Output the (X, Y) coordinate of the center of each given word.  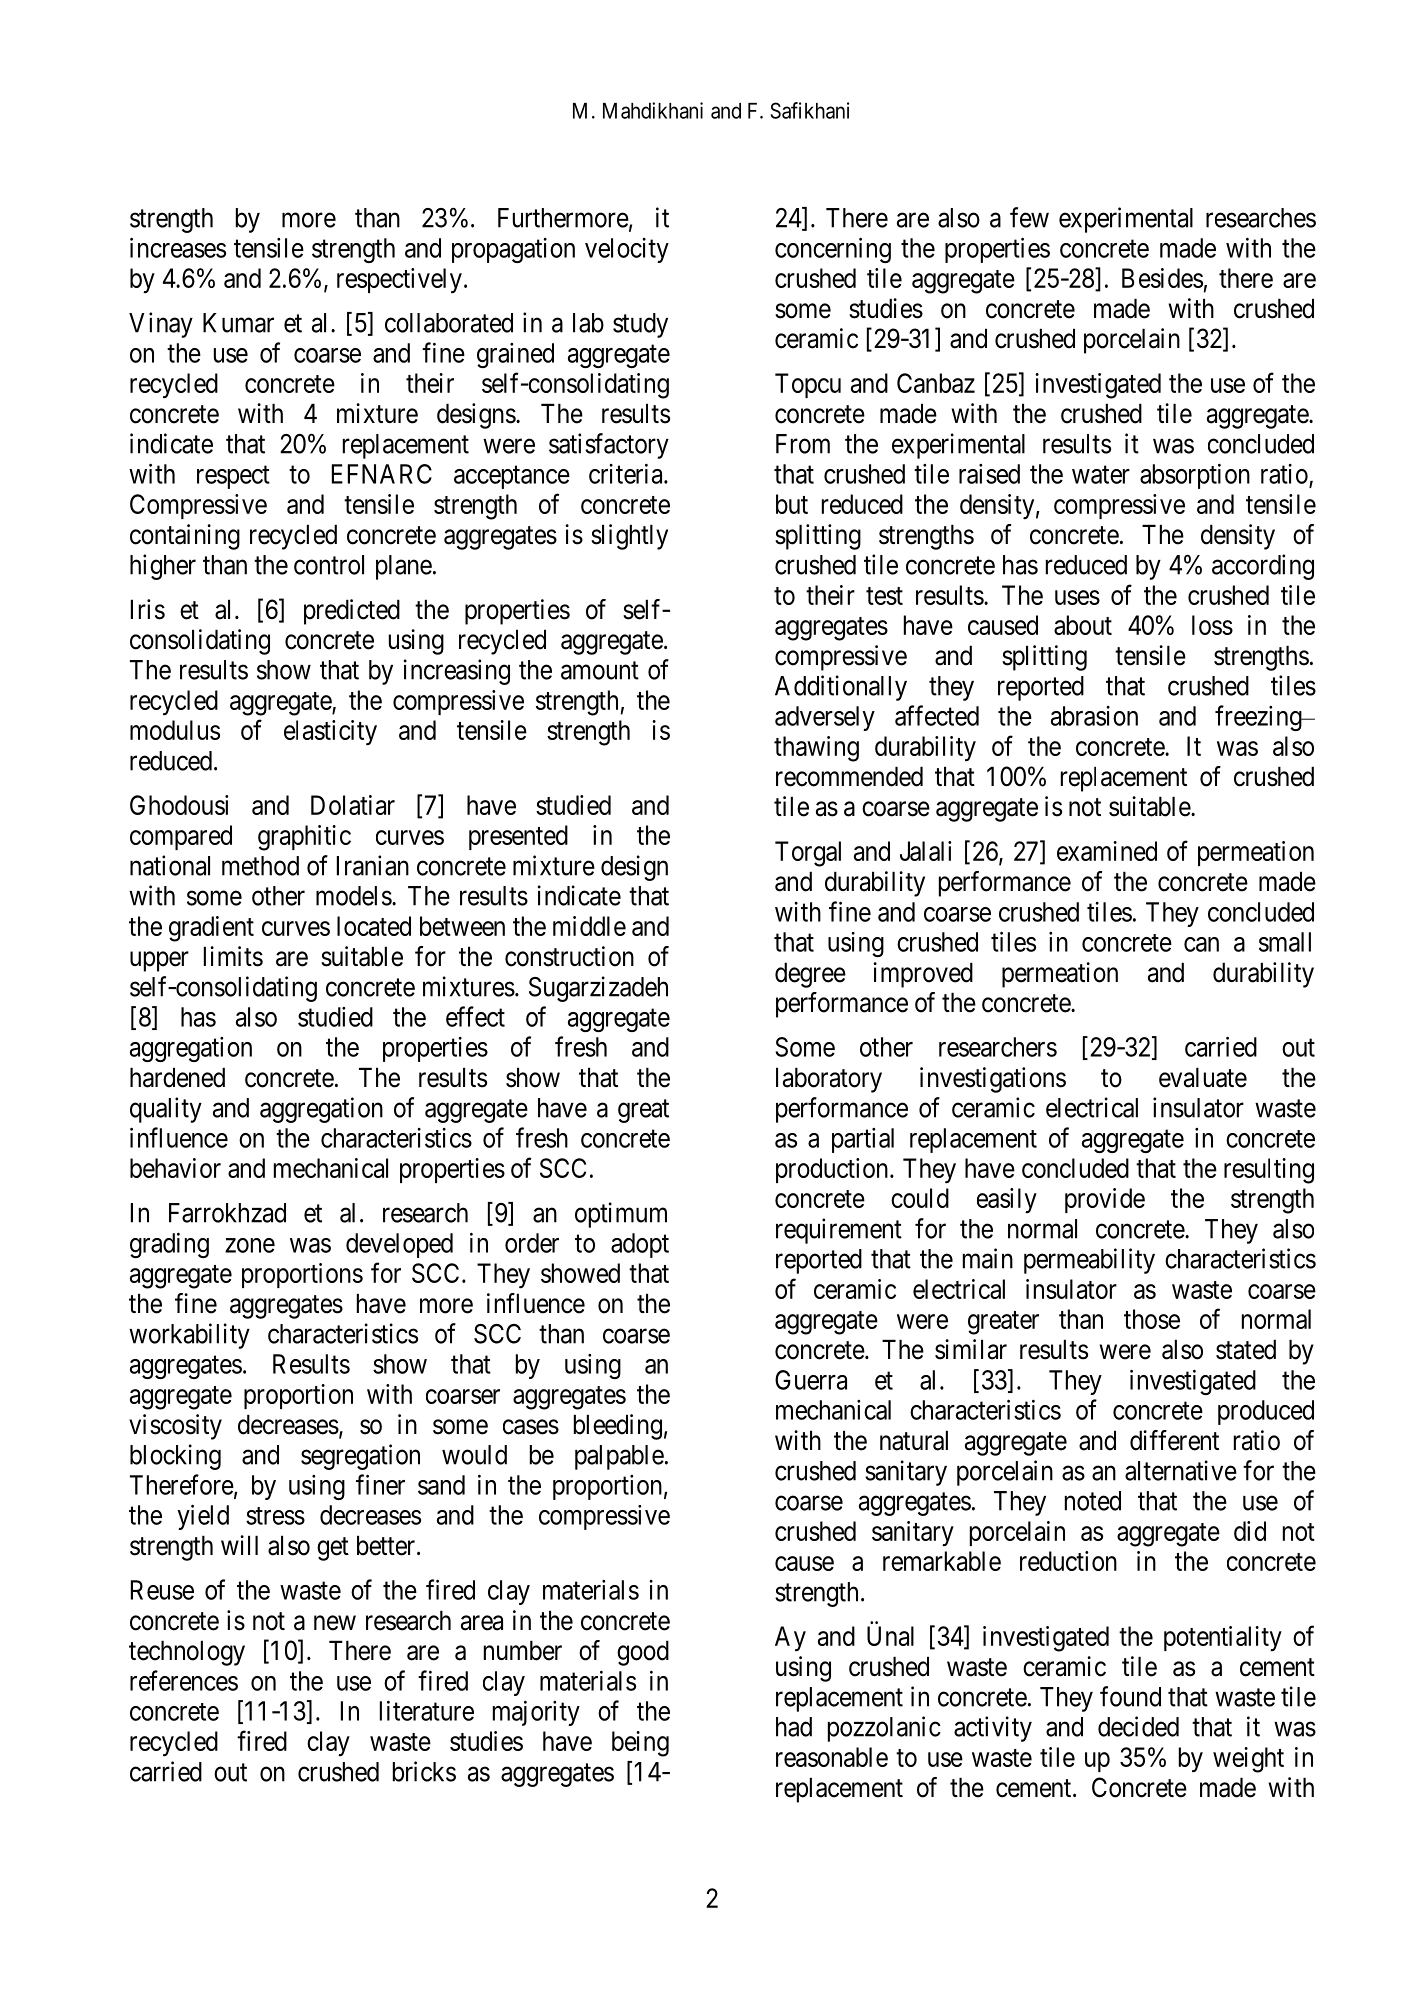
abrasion (1094, 716)
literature (427, 1710)
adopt (640, 1245)
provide (1105, 1200)
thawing (816, 749)
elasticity (330, 733)
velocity (627, 250)
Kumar (238, 323)
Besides (1162, 278)
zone (250, 1245)
